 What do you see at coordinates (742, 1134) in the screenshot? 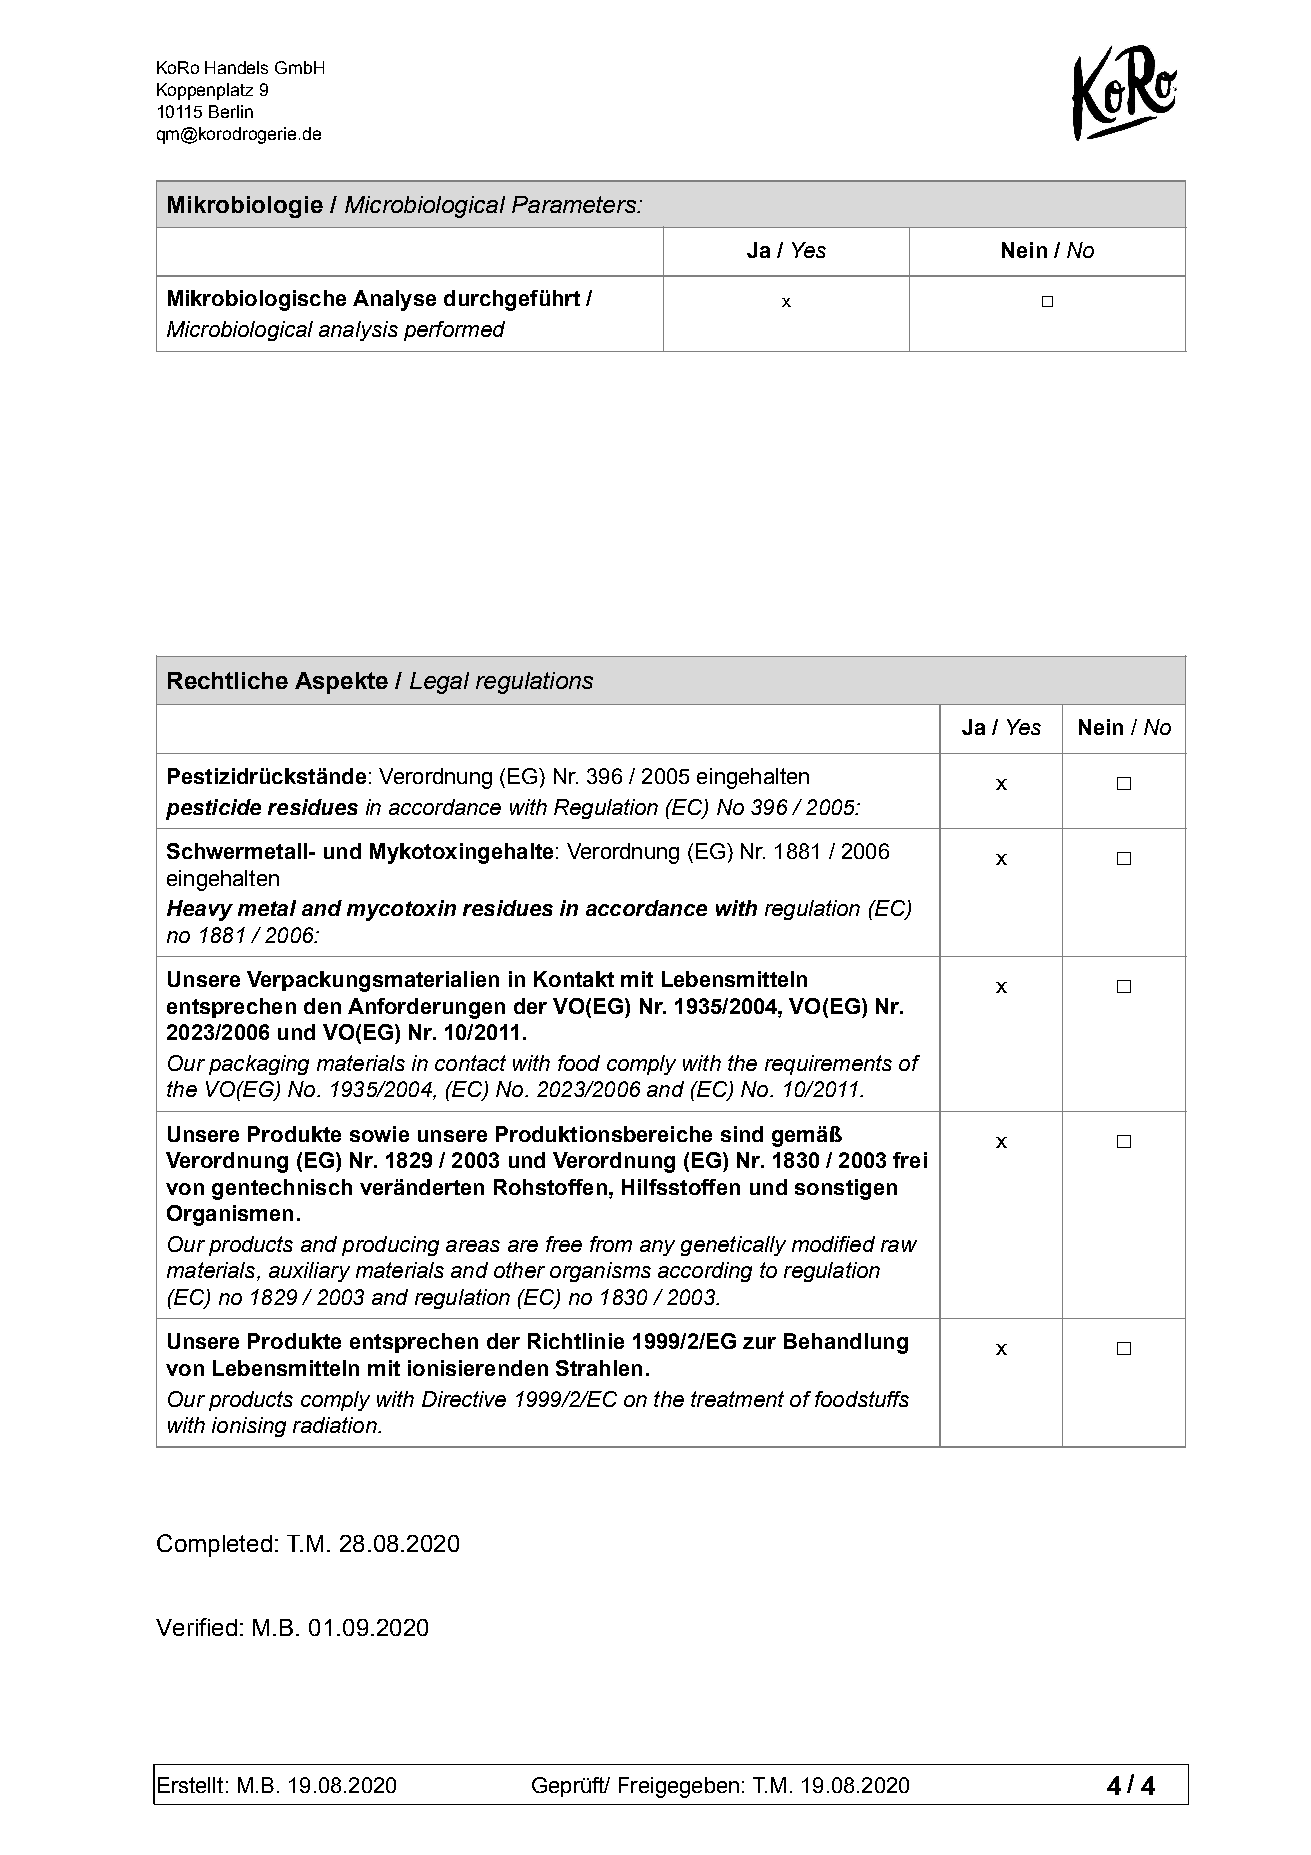
I see `sind` at bounding box center [742, 1134].
